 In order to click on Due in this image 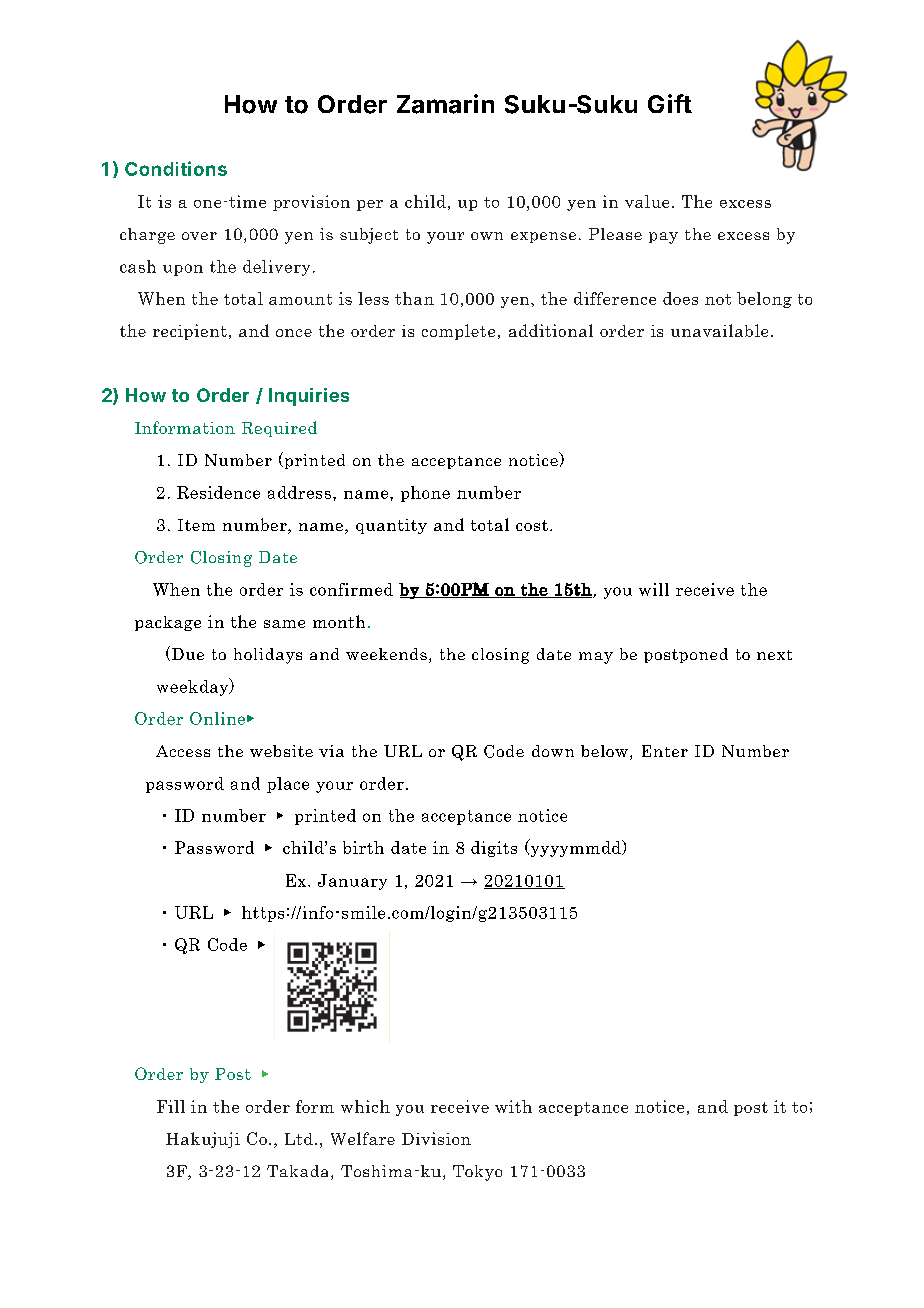, I will do `click(186, 653)`.
